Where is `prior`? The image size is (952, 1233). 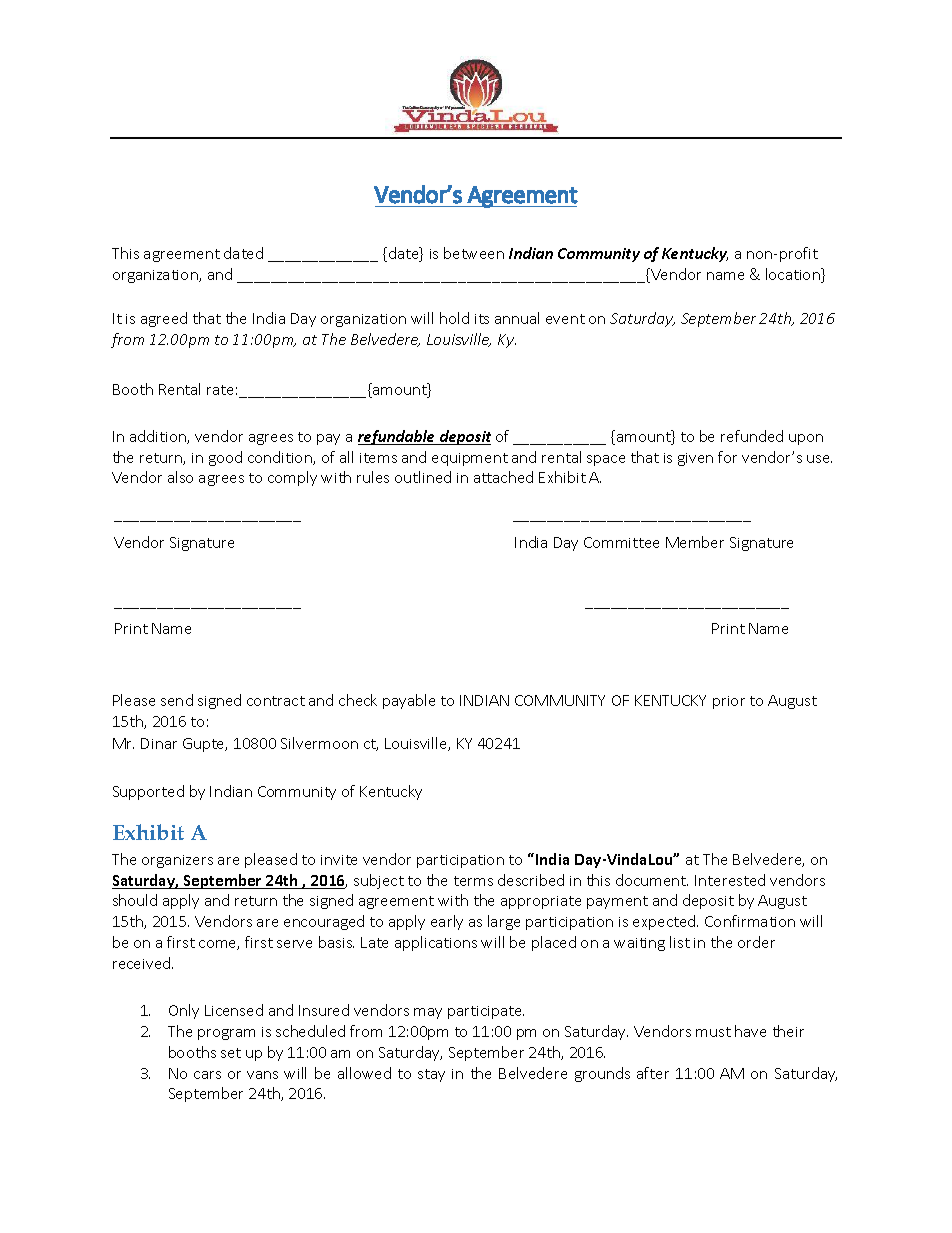 prior is located at coordinates (729, 702).
